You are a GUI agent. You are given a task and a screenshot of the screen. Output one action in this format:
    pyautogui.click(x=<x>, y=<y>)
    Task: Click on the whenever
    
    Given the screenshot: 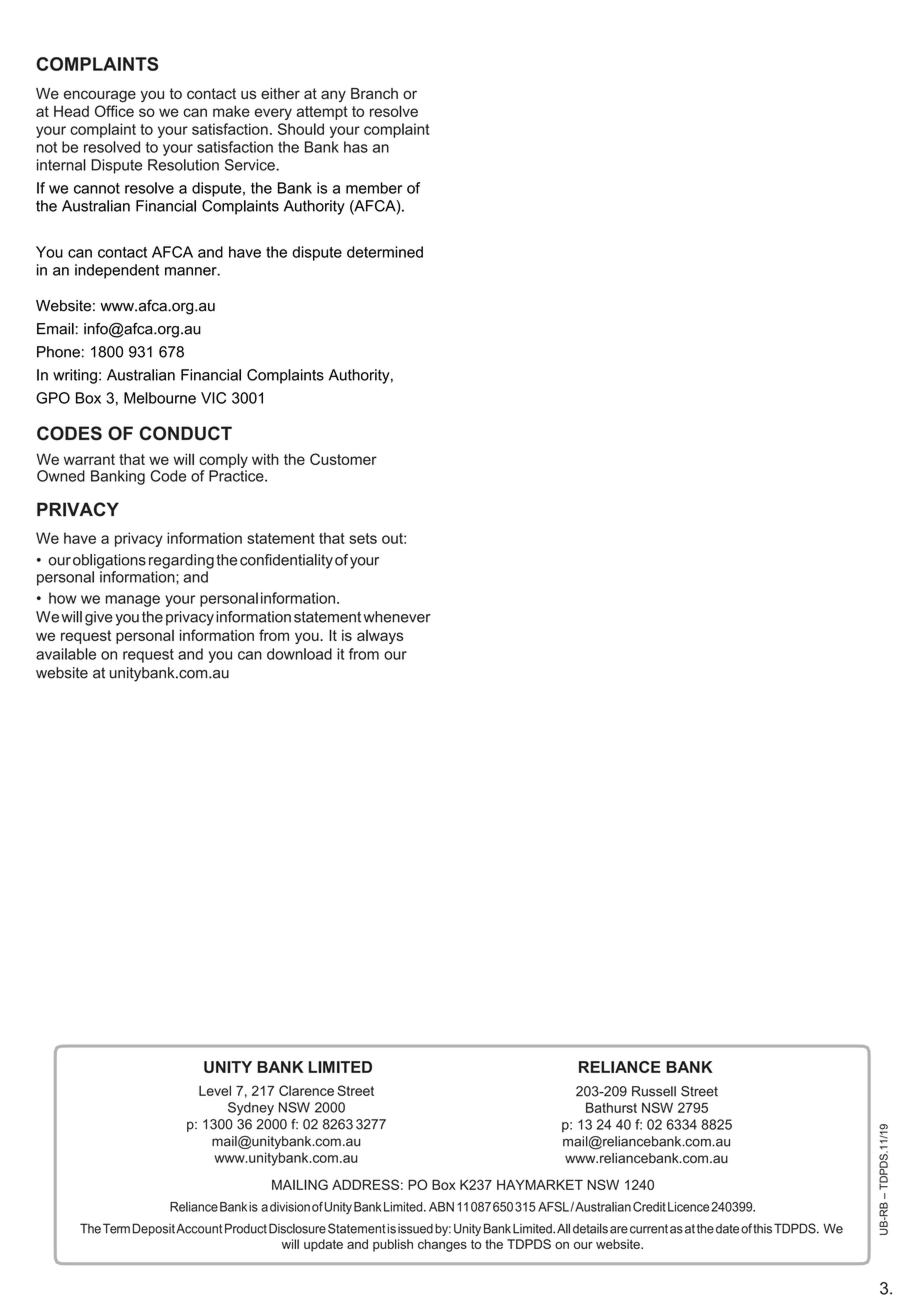 What is the action you would take?
    pyautogui.click(x=397, y=617)
